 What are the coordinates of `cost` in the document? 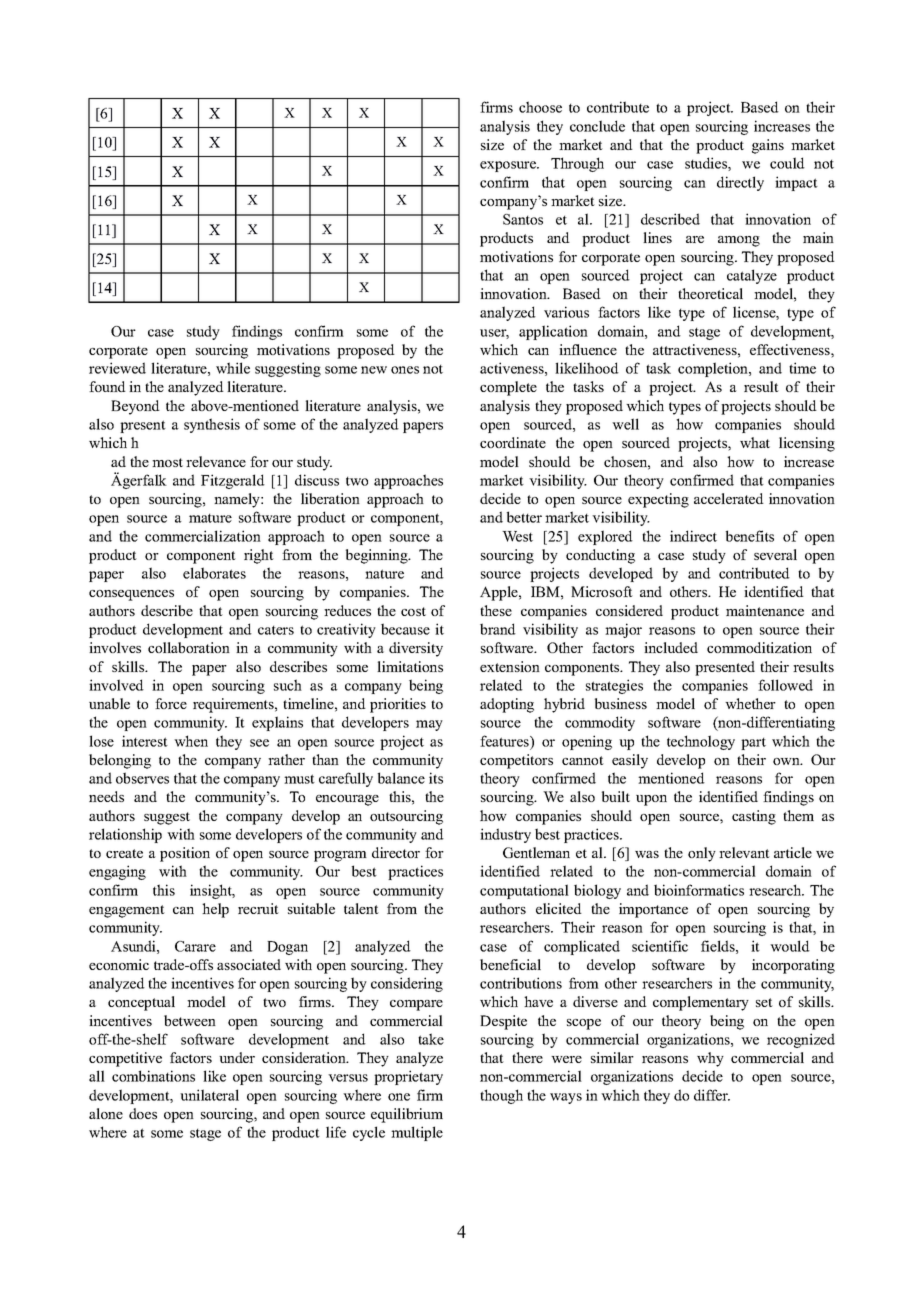 It's located at (413, 611).
